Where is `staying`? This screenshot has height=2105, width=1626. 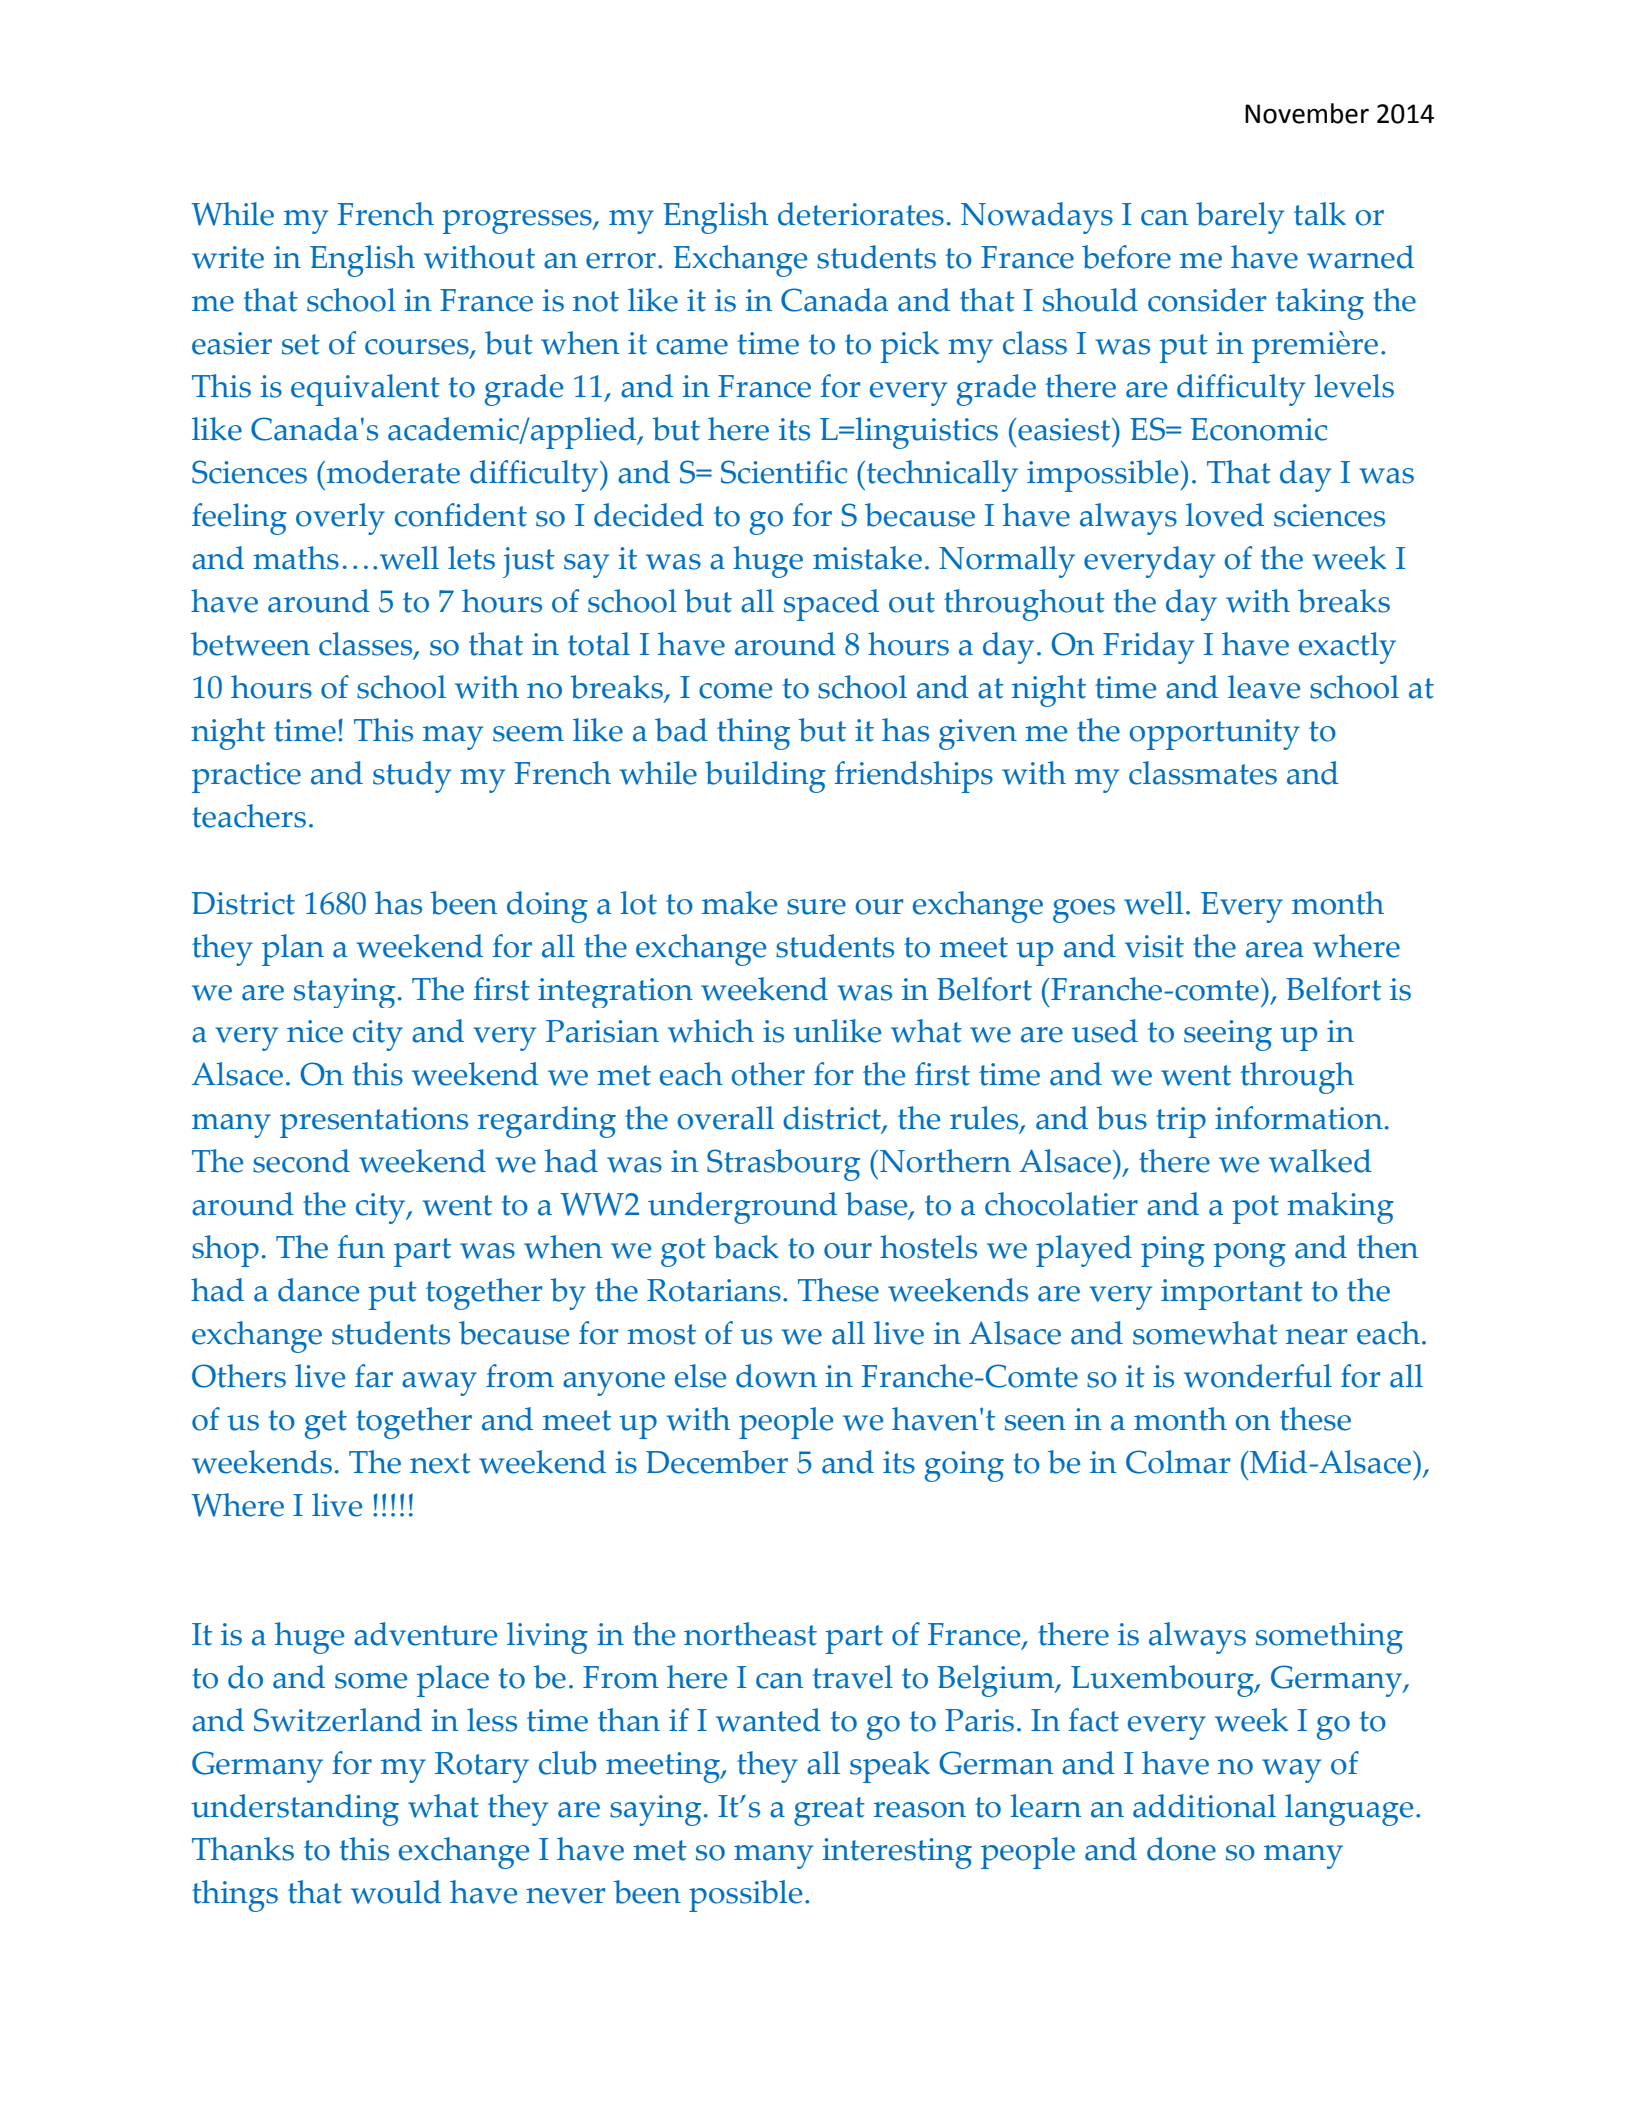
staying is located at coordinates (344, 993).
